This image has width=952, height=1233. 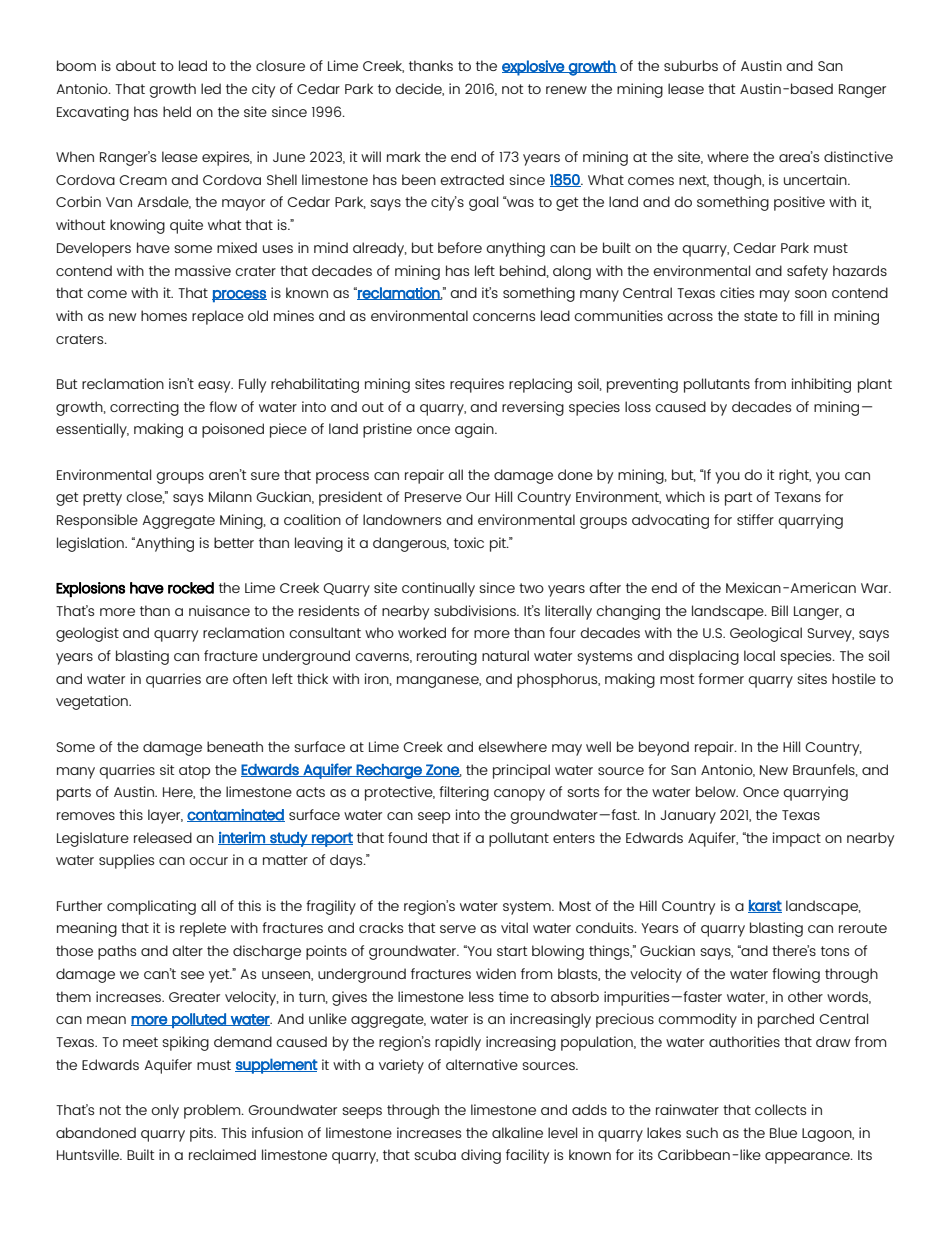 What do you see at coordinates (191, 588) in the image?
I see `rocked` at bounding box center [191, 588].
